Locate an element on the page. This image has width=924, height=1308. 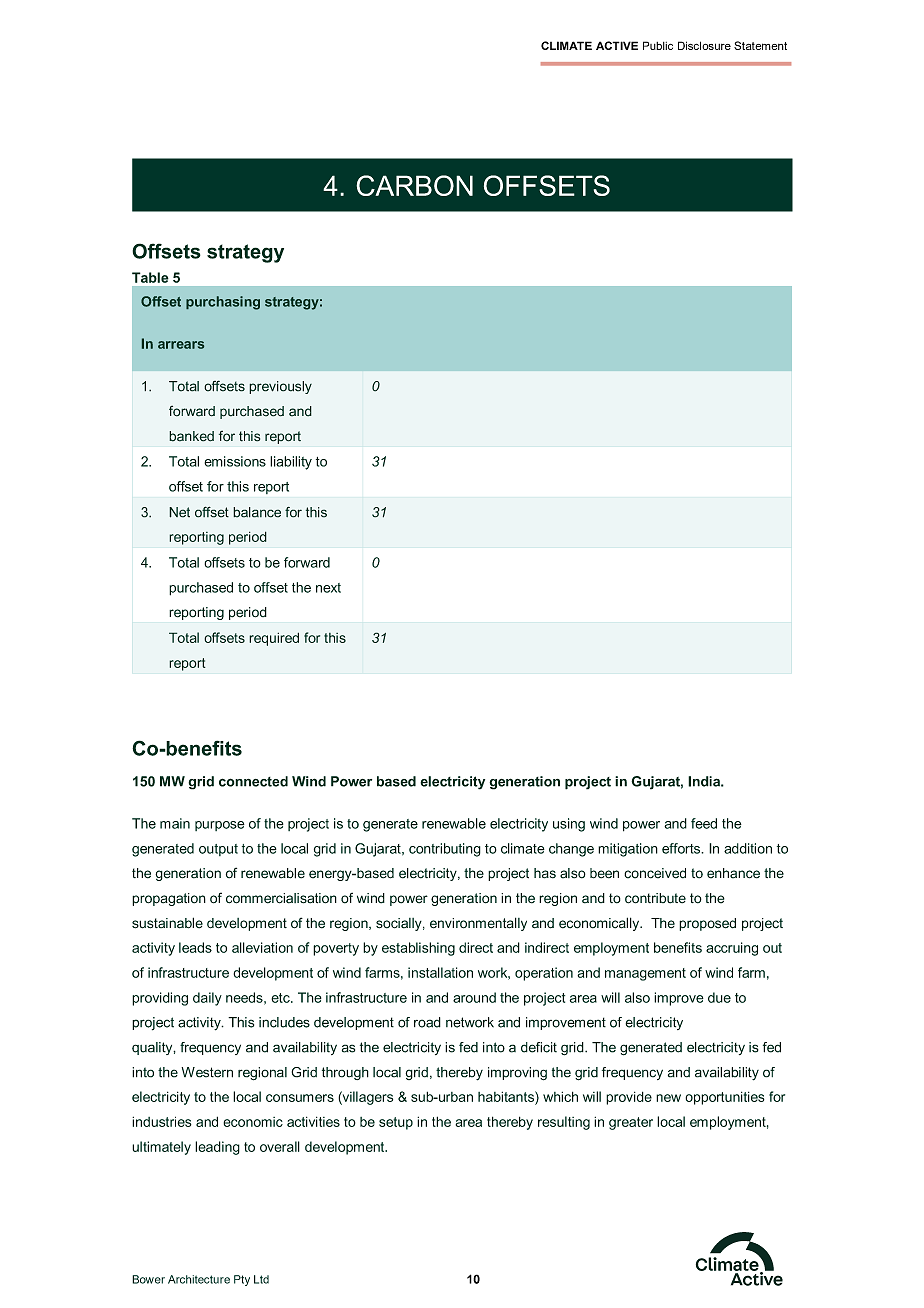
Disclosure is located at coordinates (704, 45).
